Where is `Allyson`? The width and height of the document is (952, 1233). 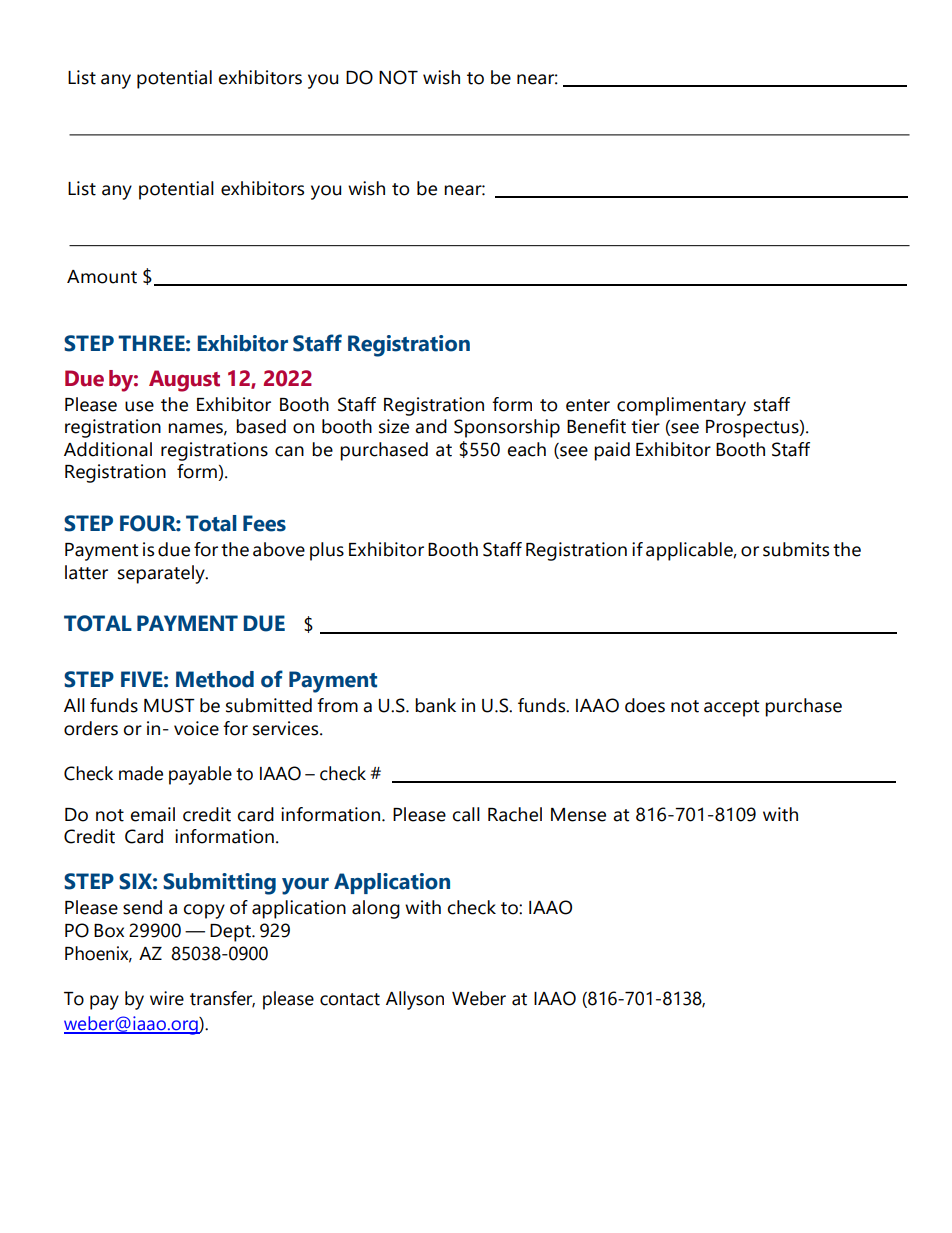
Allyson is located at coordinates (415, 1000).
